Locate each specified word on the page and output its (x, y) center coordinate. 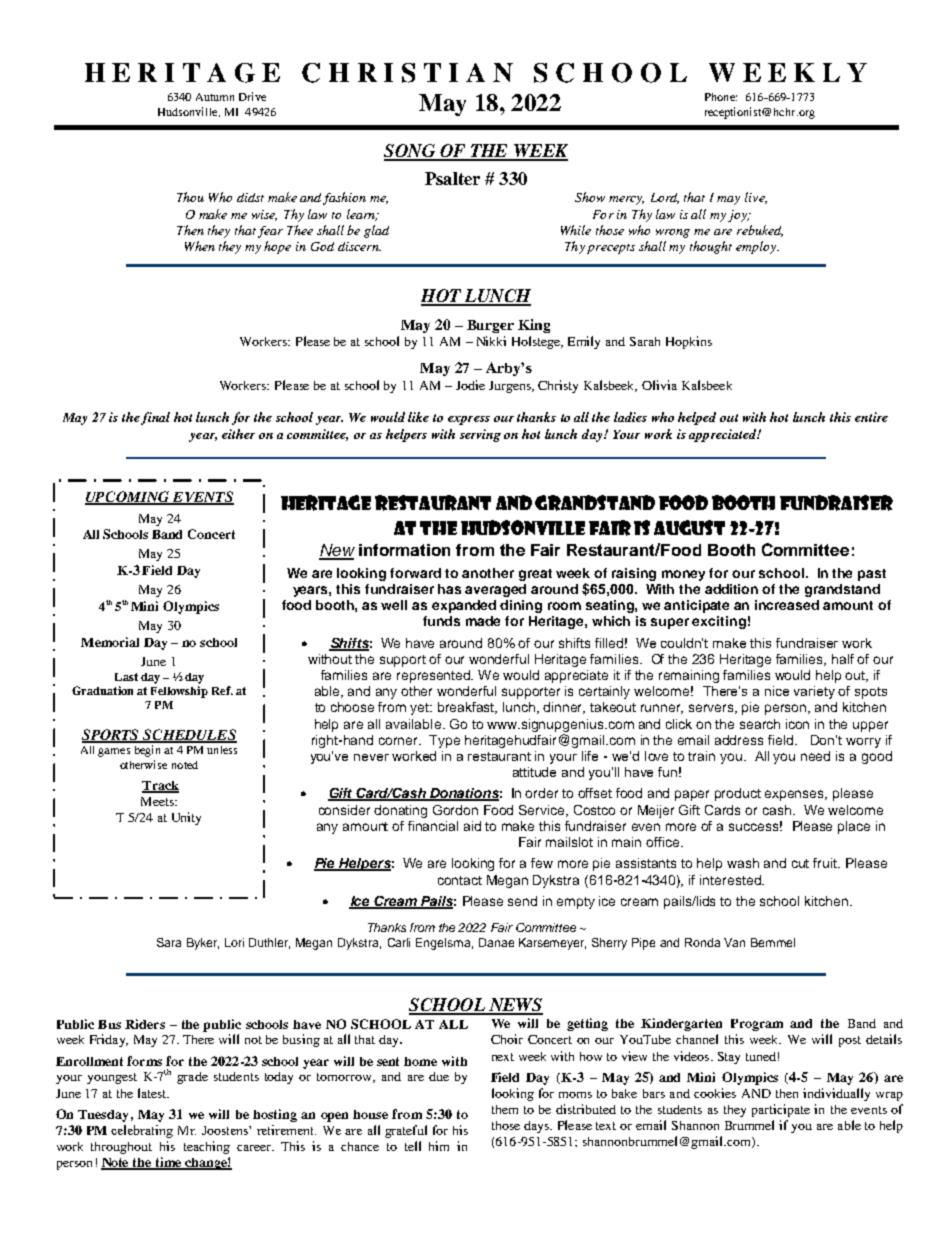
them (505, 1109)
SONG (410, 152)
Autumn (215, 97)
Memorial (110, 642)
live (756, 198)
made (483, 621)
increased (787, 605)
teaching (207, 1147)
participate (781, 1110)
